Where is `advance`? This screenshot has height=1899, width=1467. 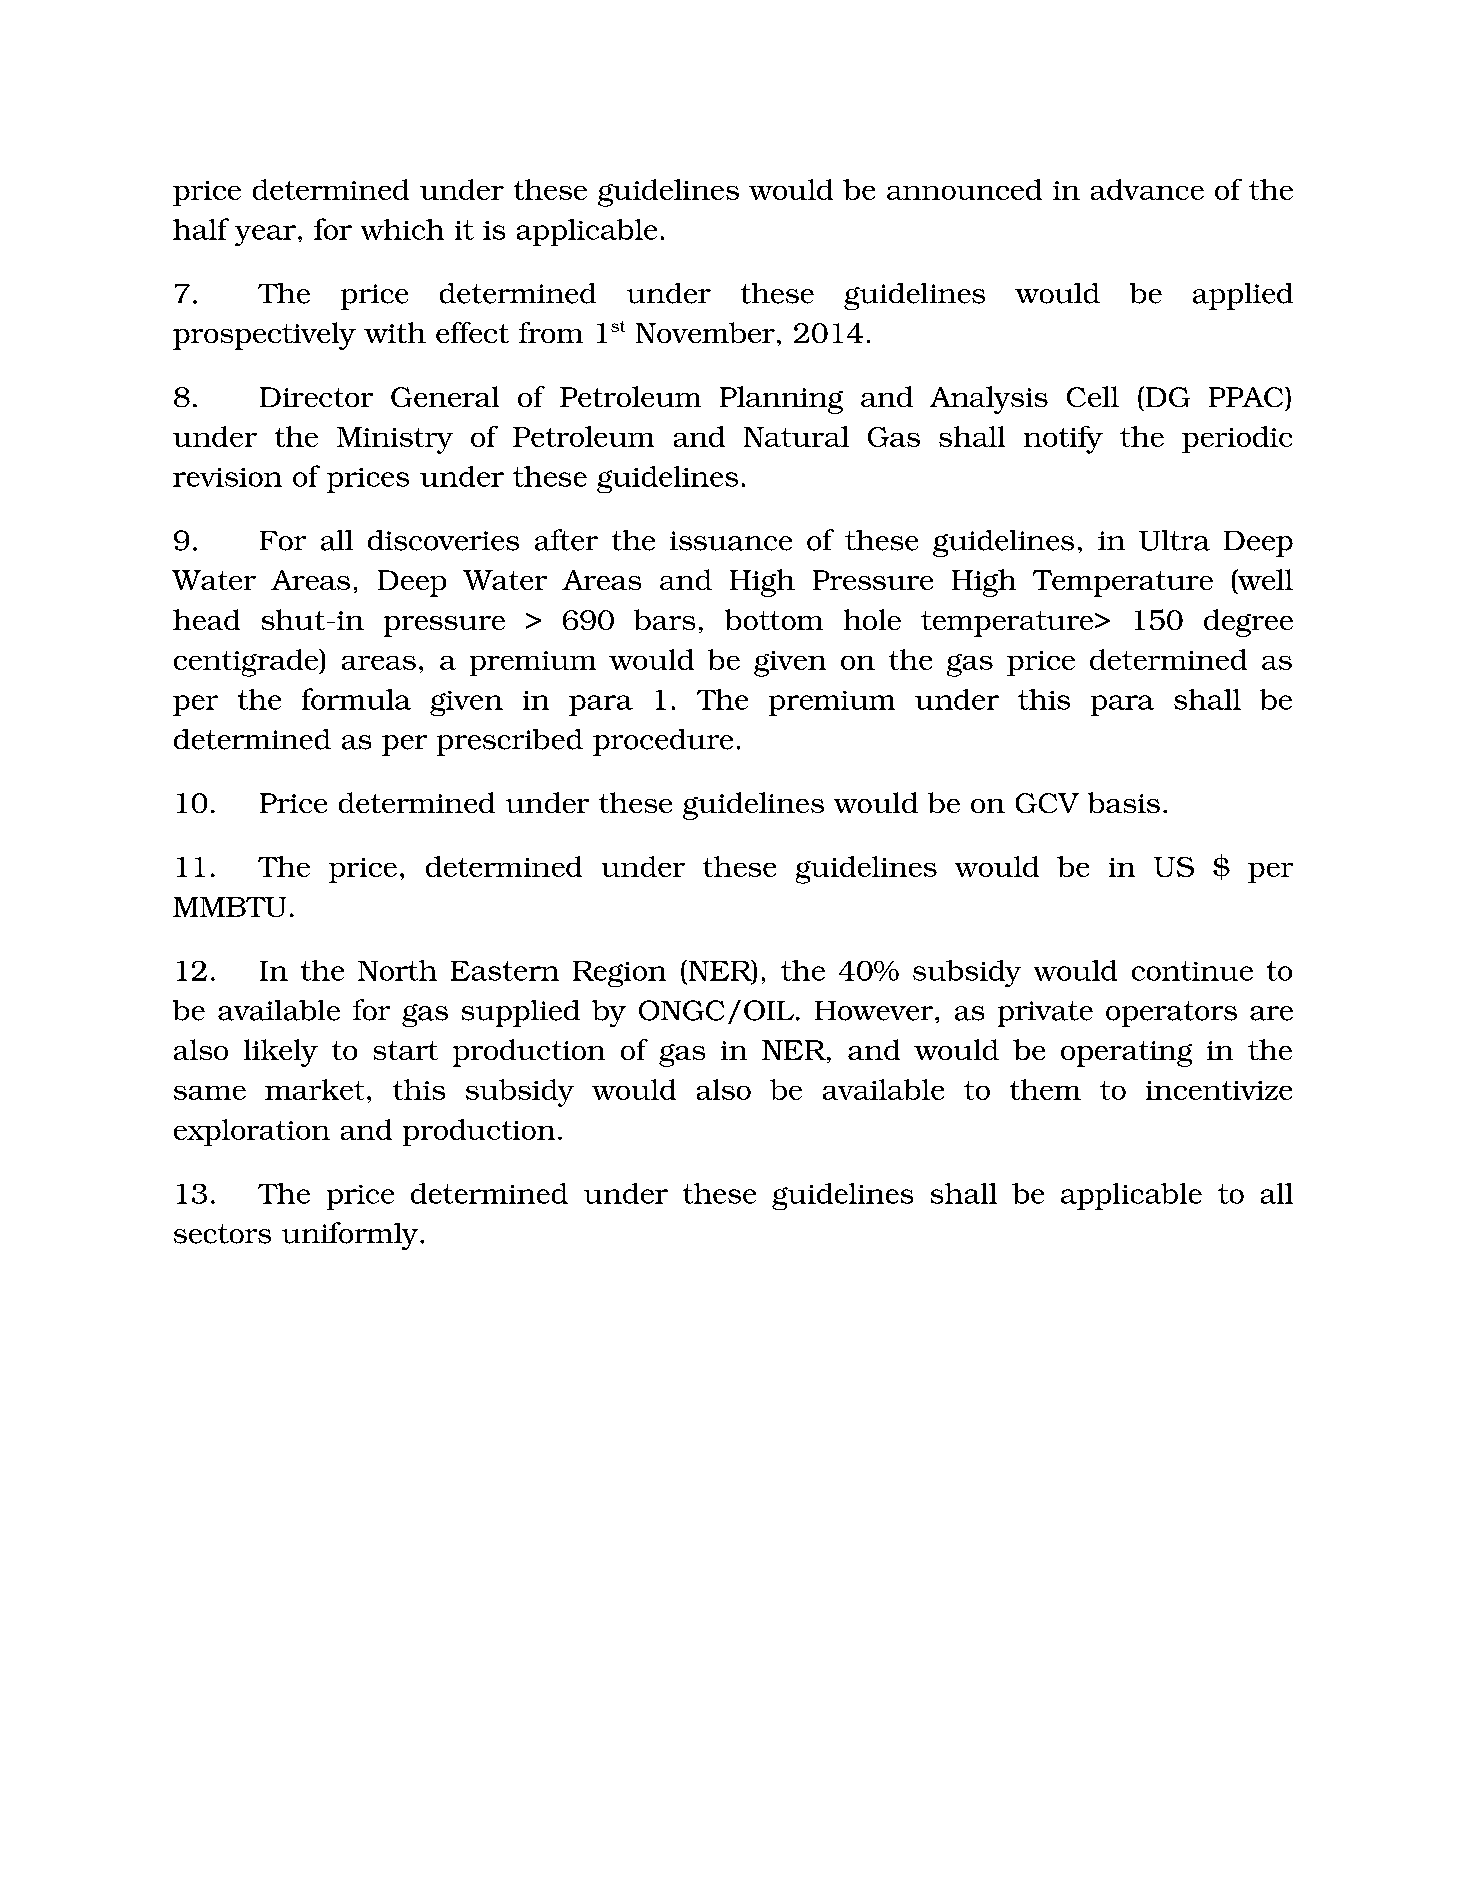 advance is located at coordinates (1147, 189).
